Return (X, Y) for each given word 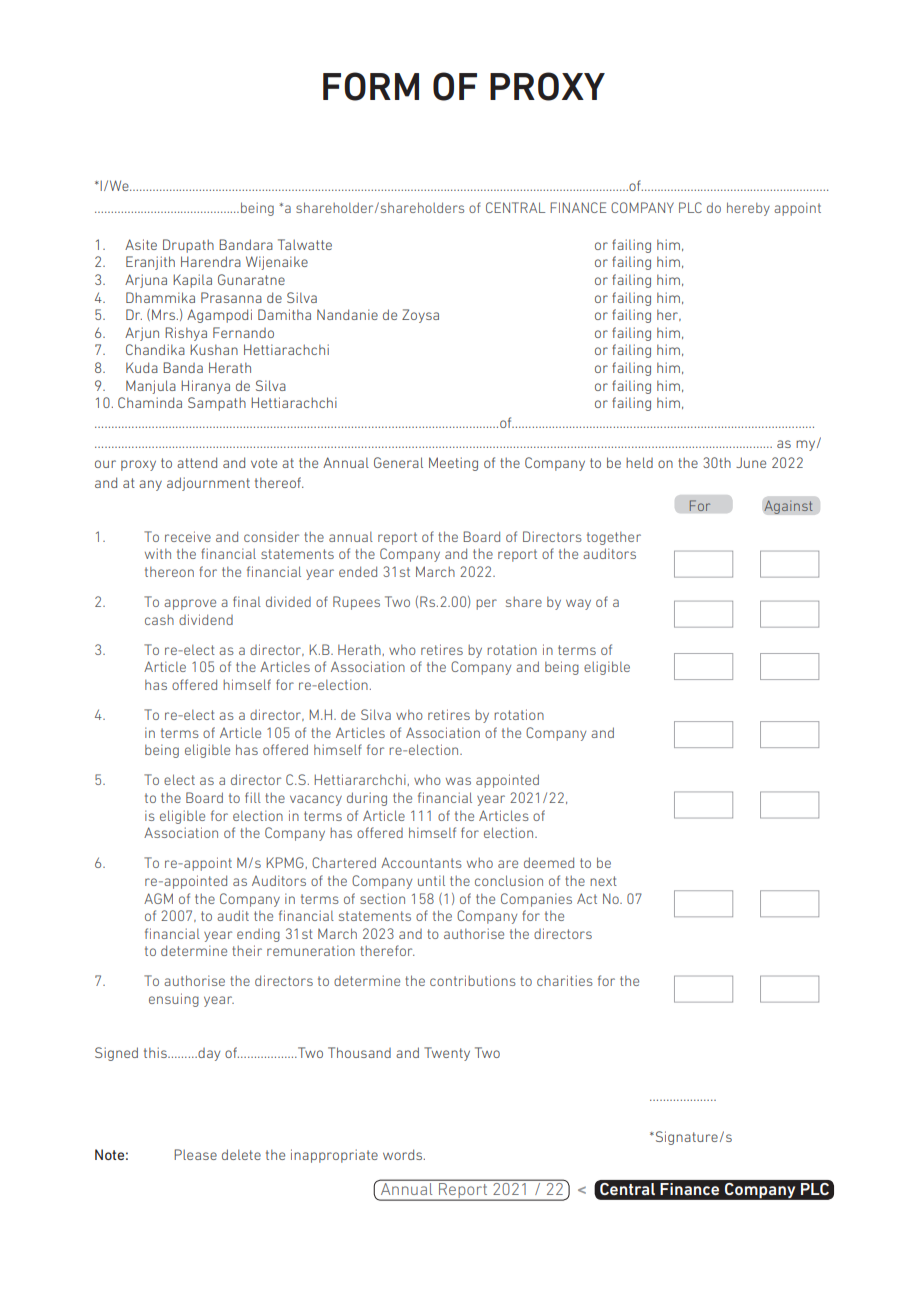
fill (253, 797)
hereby (748, 209)
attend (197, 462)
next (603, 881)
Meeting (453, 464)
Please (195, 1154)
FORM (371, 86)
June (751, 462)
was (458, 781)
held (639, 462)
